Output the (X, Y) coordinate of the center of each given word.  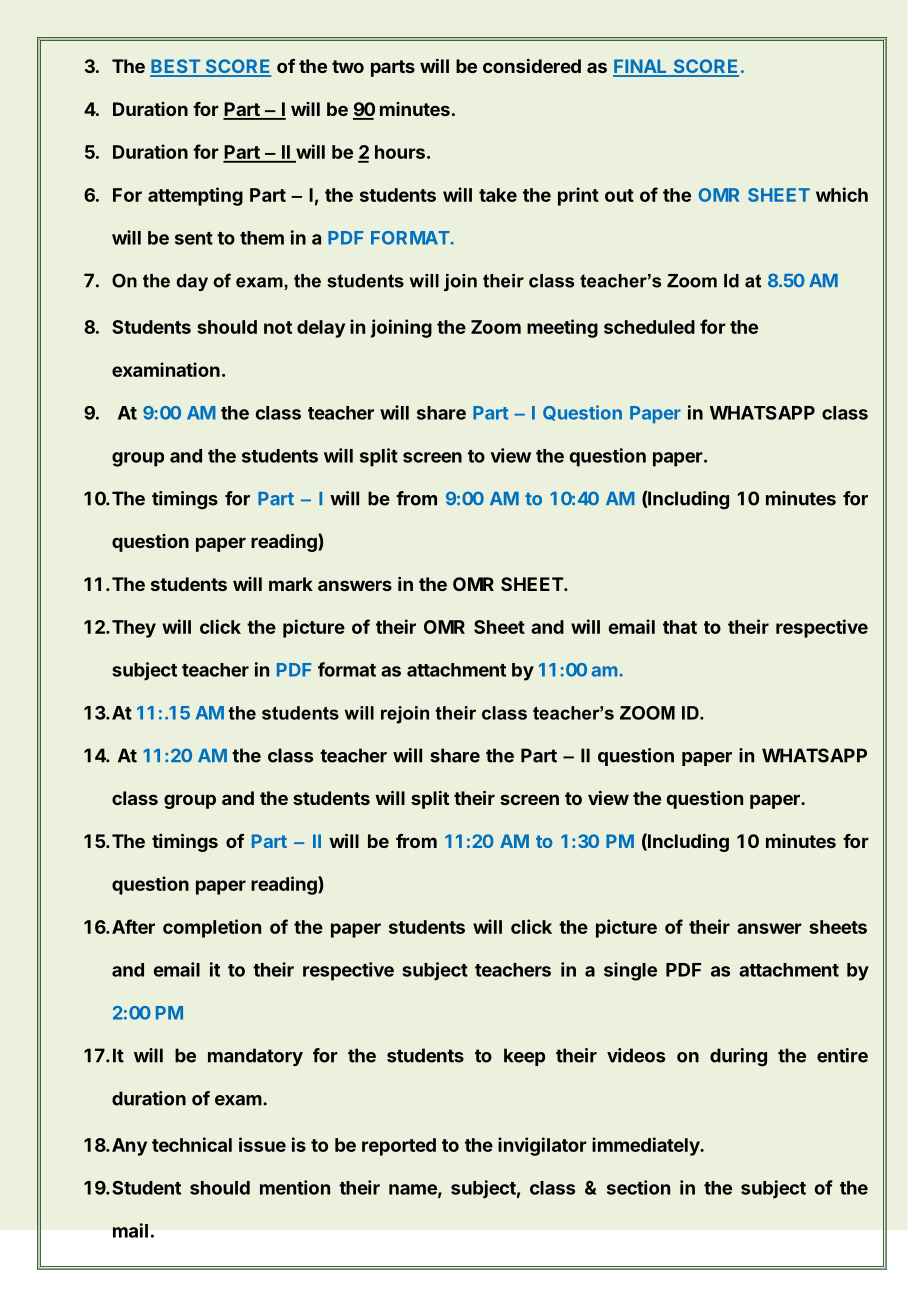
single (630, 971)
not (278, 327)
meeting (562, 328)
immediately (647, 1146)
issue (262, 1144)
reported (399, 1147)
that (680, 627)
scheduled (649, 327)
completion (212, 928)
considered (532, 66)
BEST (176, 67)
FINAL (641, 67)
